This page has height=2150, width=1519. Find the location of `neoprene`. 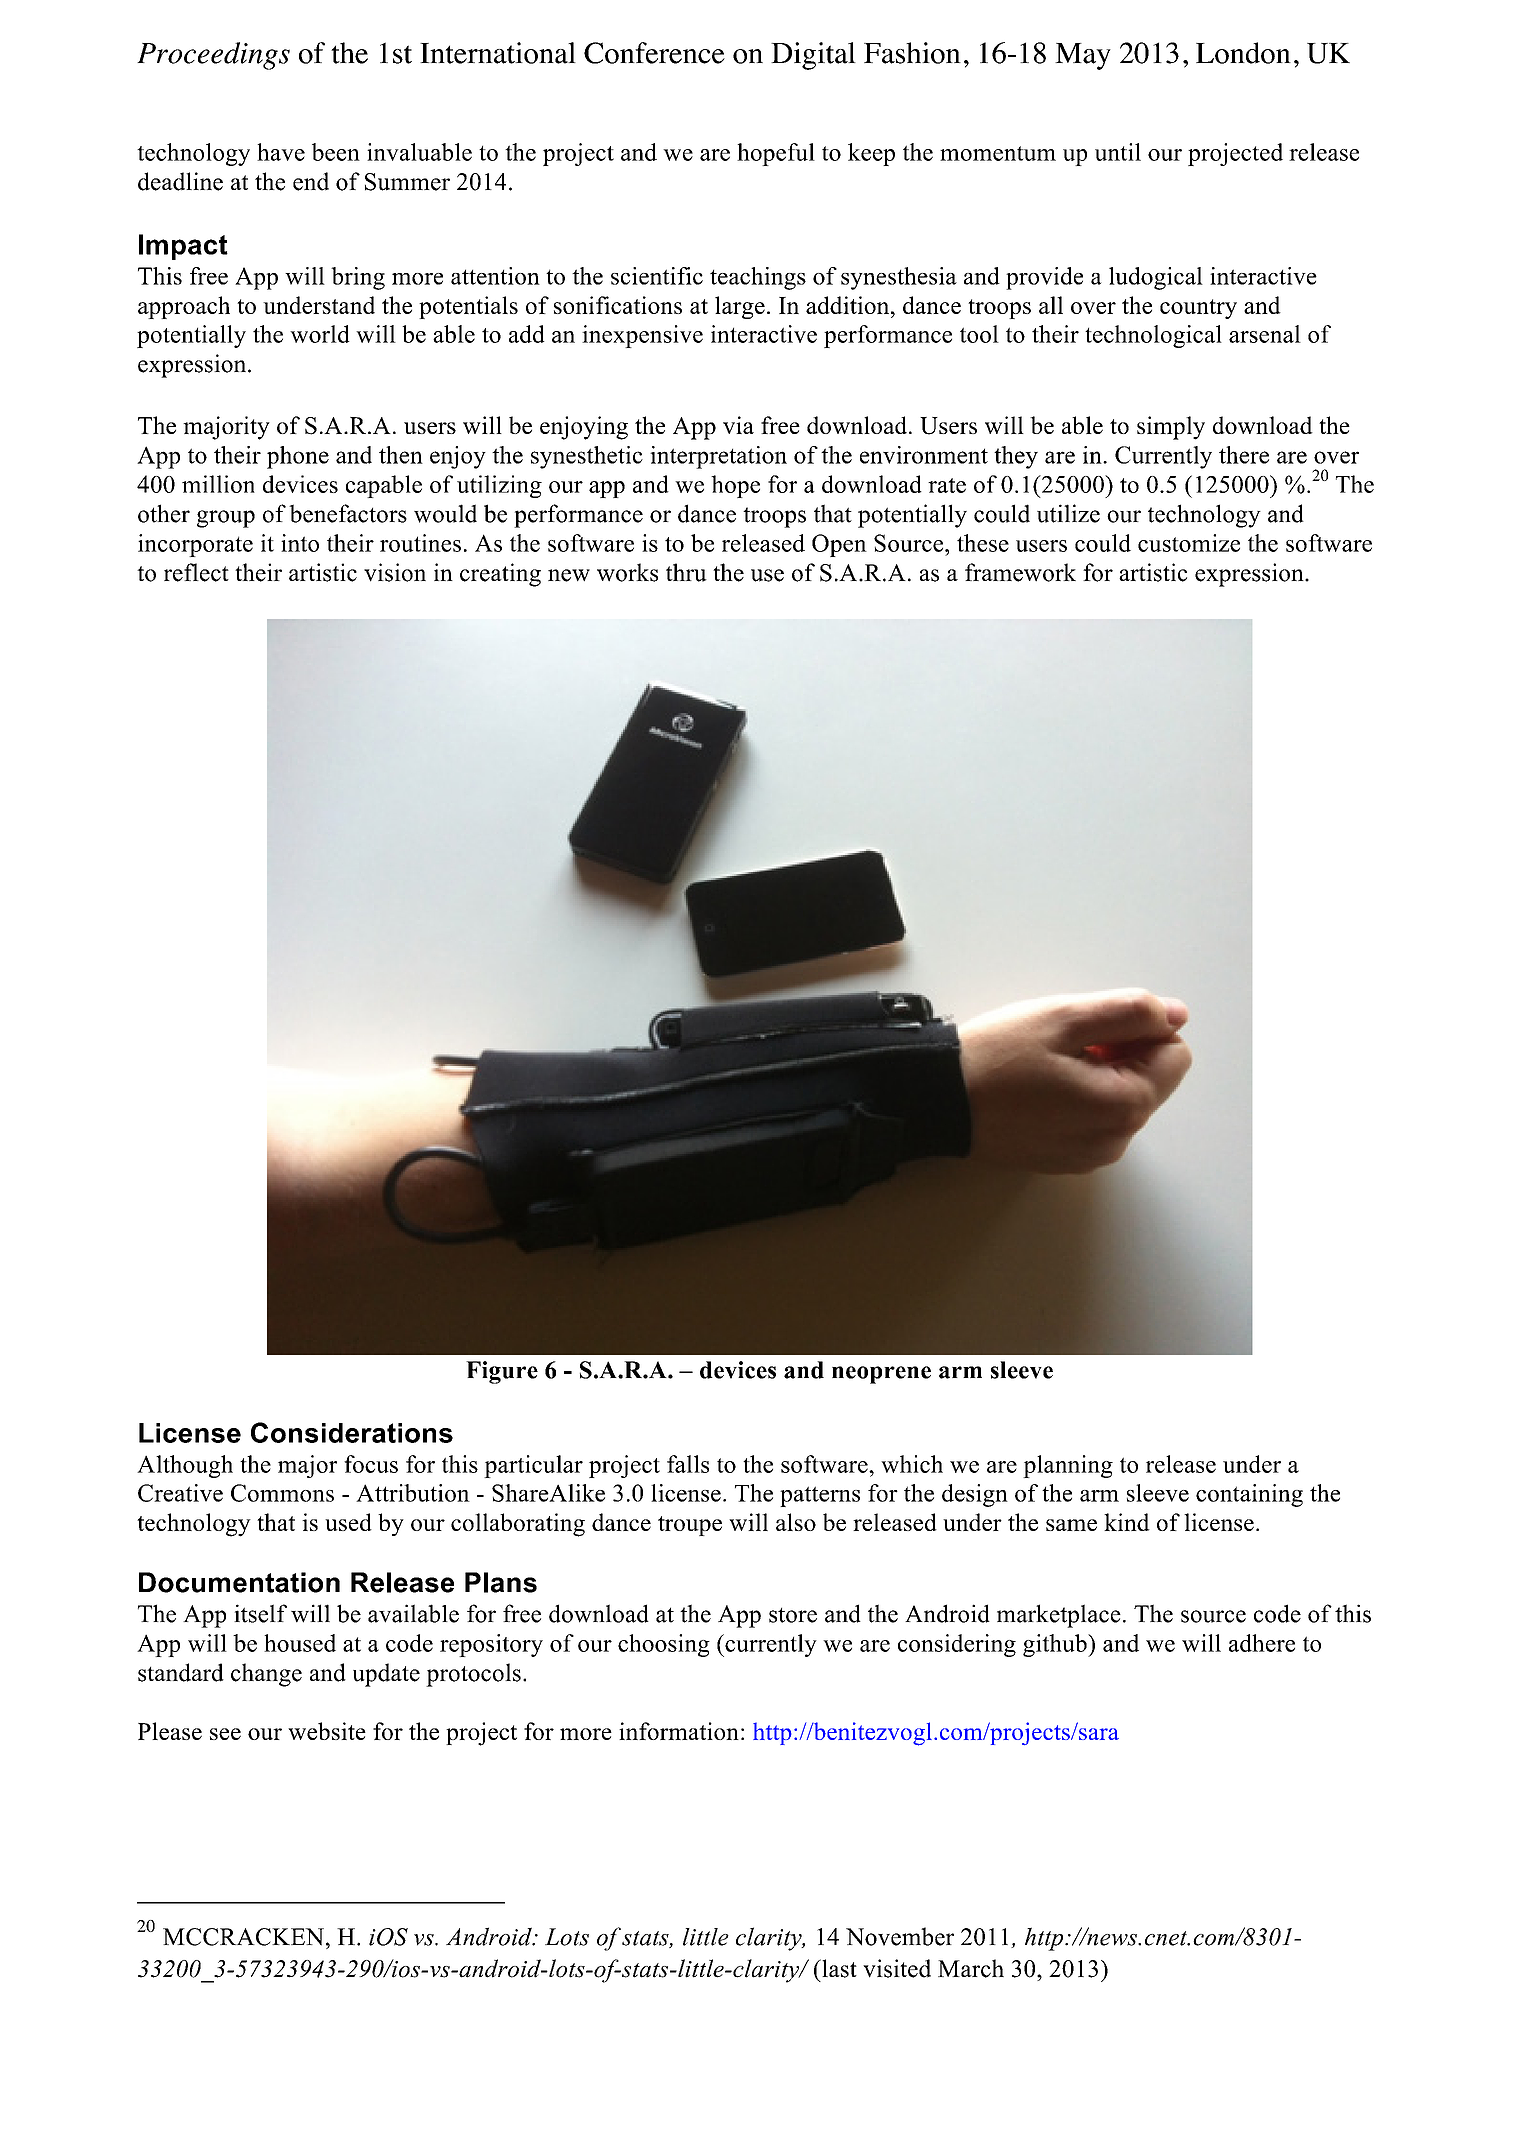

neoprene is located at coordinates (881, 1375).
